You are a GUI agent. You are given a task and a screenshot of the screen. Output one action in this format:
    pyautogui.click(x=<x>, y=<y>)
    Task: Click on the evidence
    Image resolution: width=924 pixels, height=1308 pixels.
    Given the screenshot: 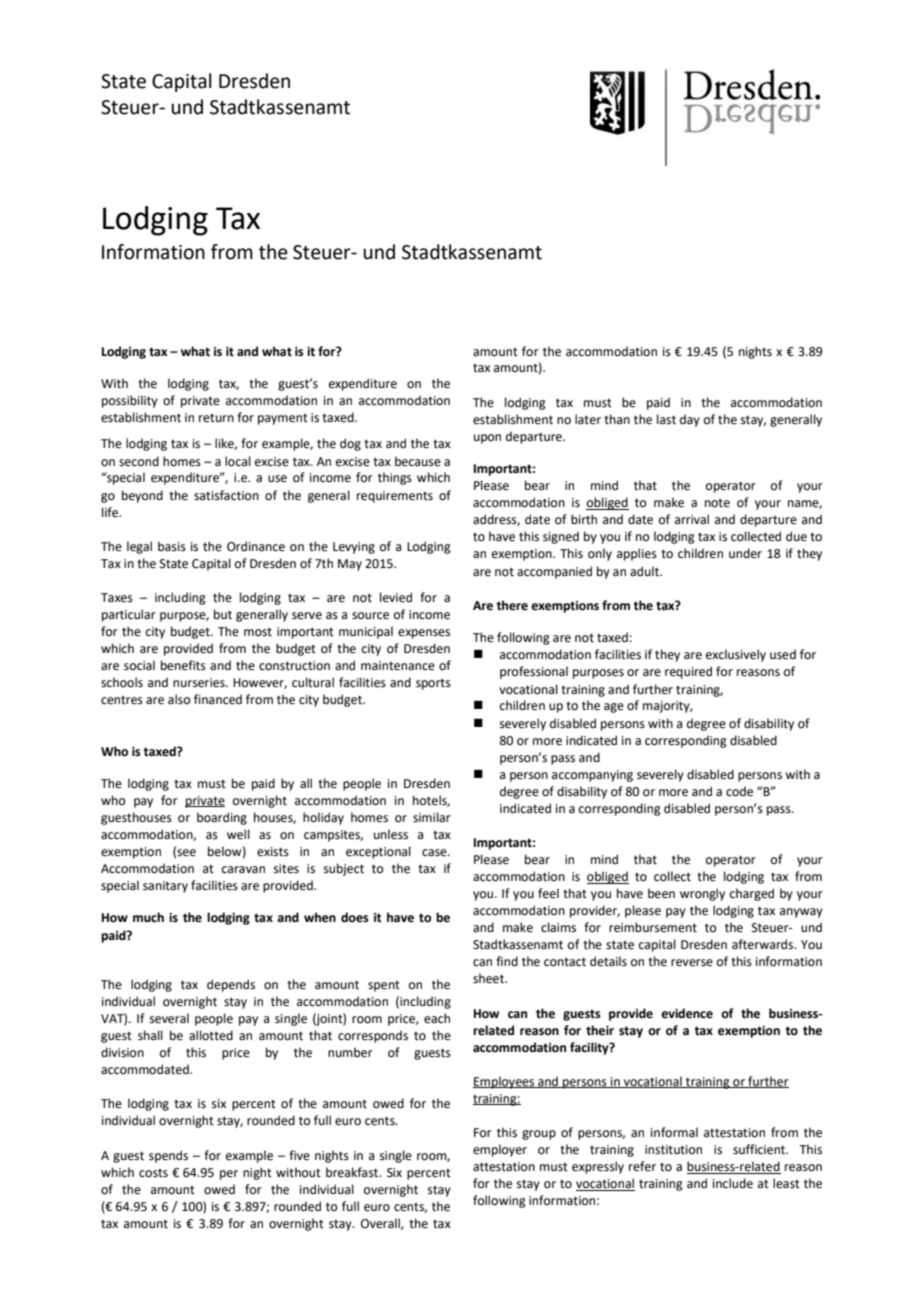 What is the action you would take?
    pyautogui.click(x=687, y=1013)
